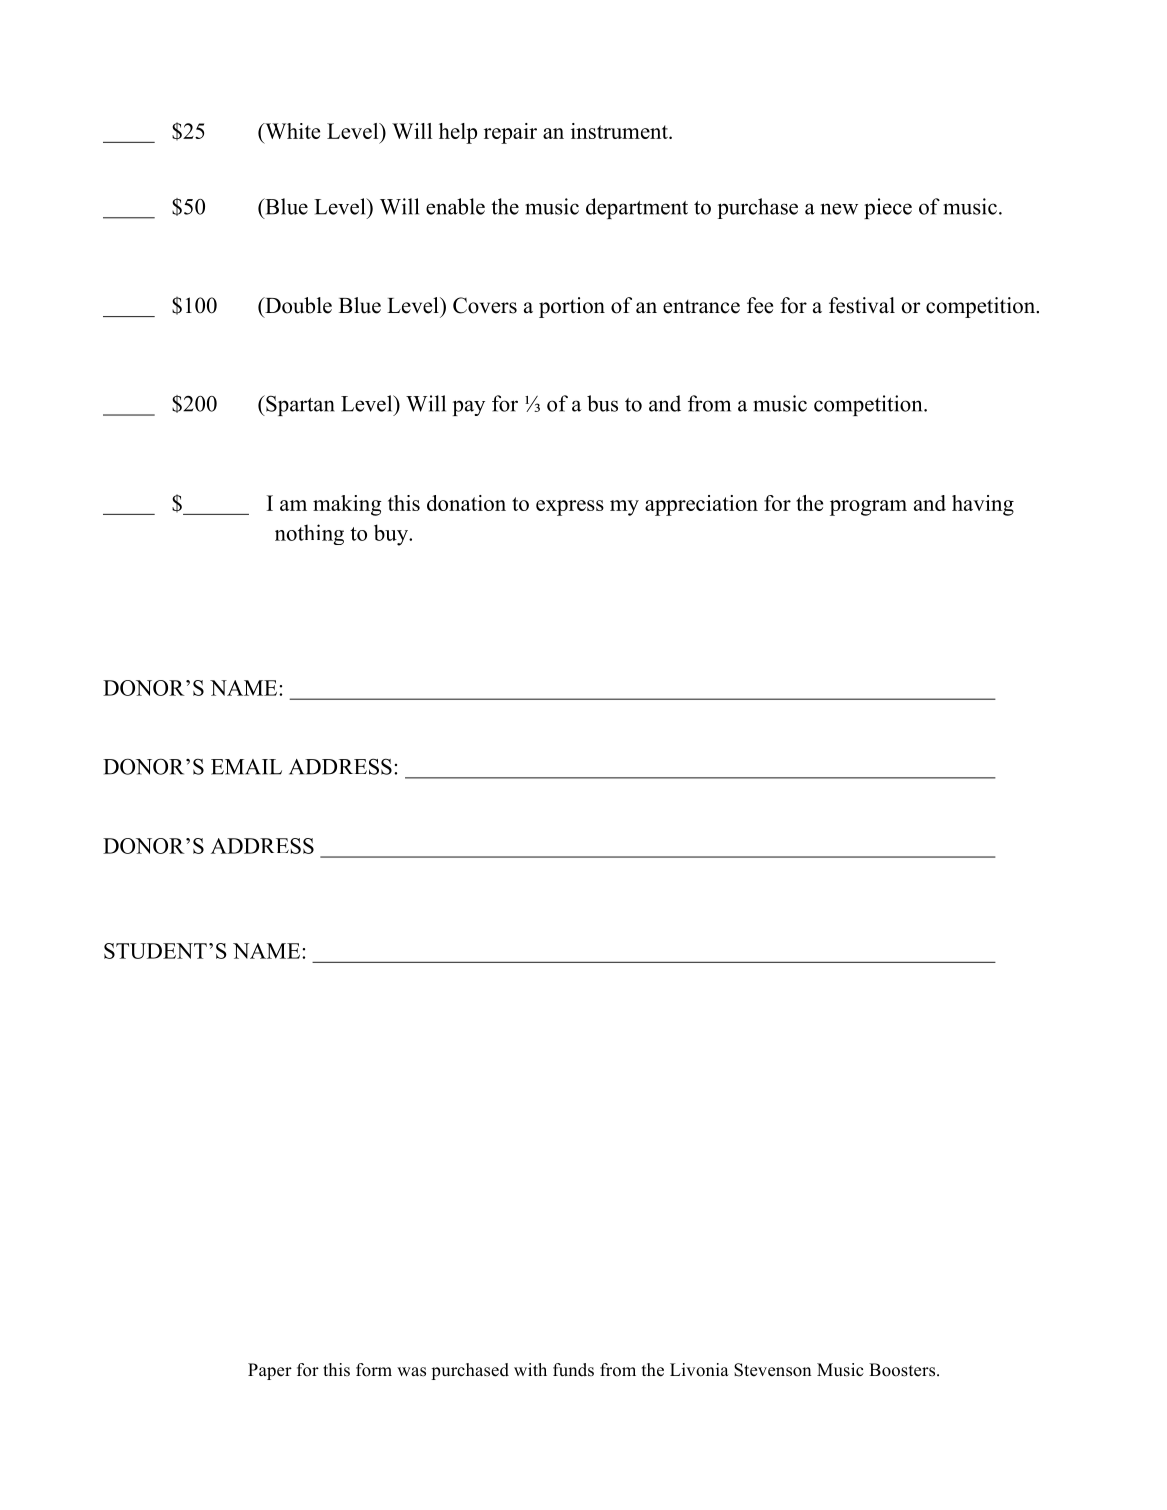 Image resolution: width=1167 pixels, height=1510 pixels. What do you see at coordinates (888, 208) in the document?
I see `piece` at bounding box center [888, 208].
